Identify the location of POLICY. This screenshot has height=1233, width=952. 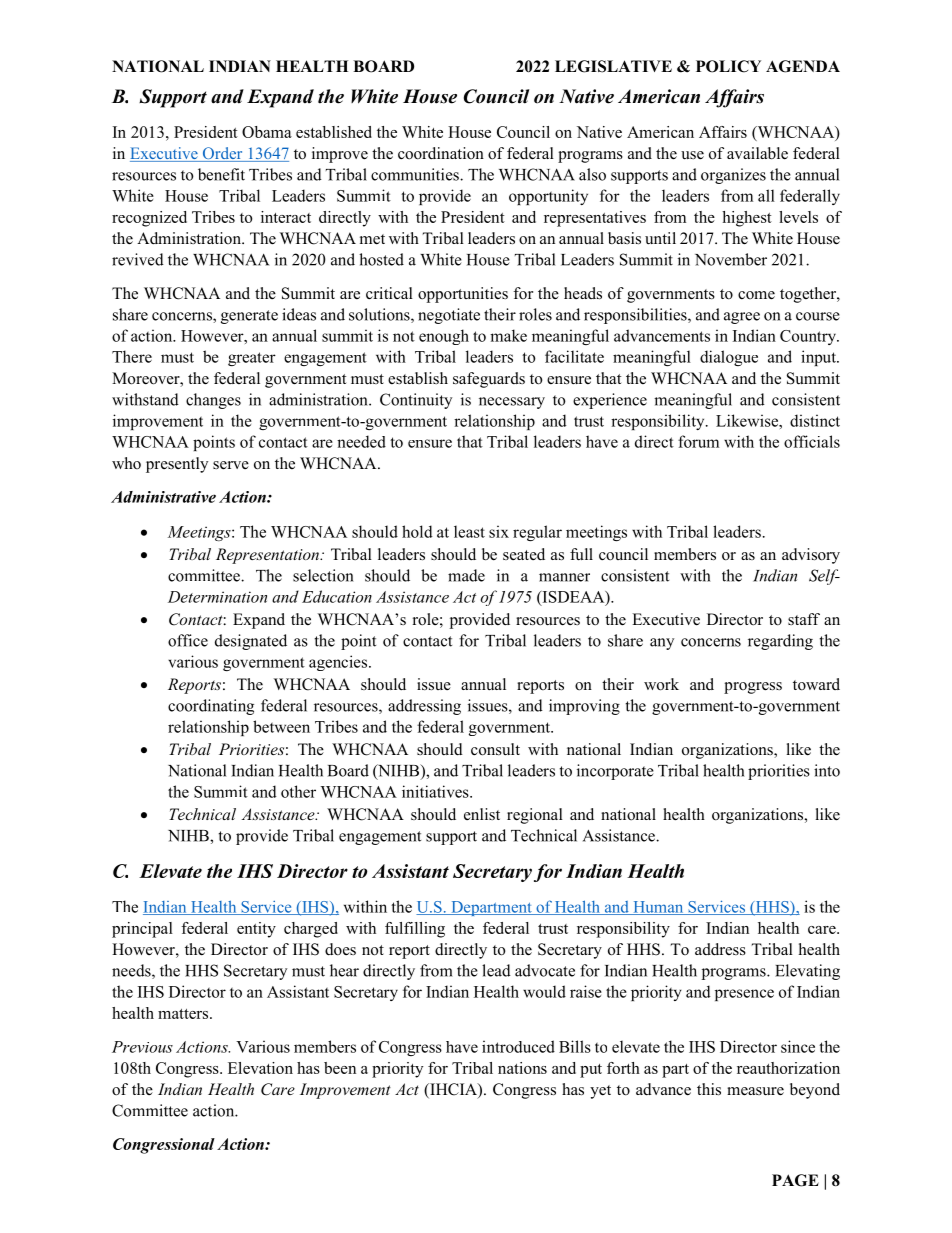
(728, 66).
